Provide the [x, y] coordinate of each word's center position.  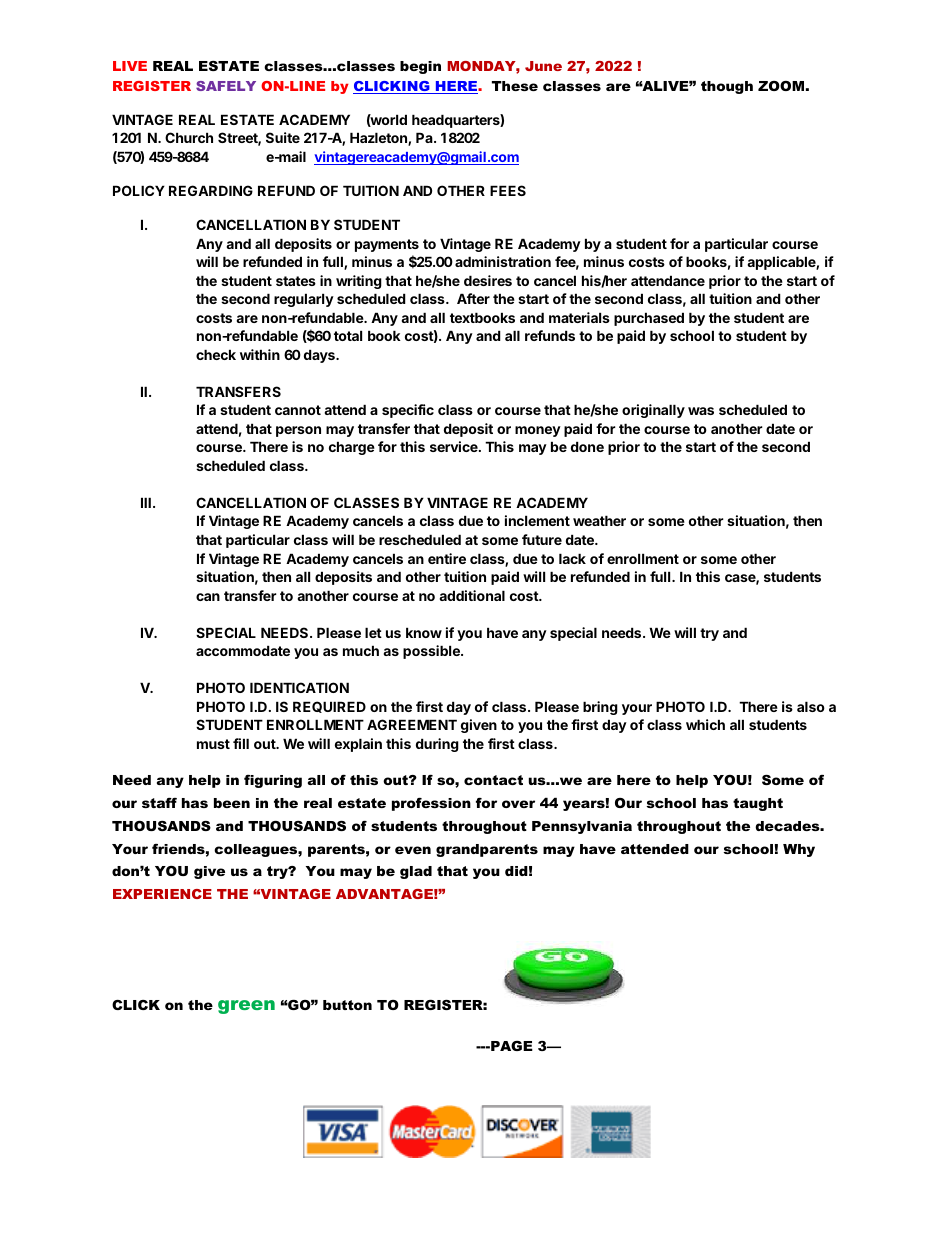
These [515, 86]
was [701, 411]
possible [432, 652]
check [216, 354]
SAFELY [226, 86]
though [727, 87]
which [705, 724]
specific [408, 411]
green [246, 1007]
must [213, 744]
